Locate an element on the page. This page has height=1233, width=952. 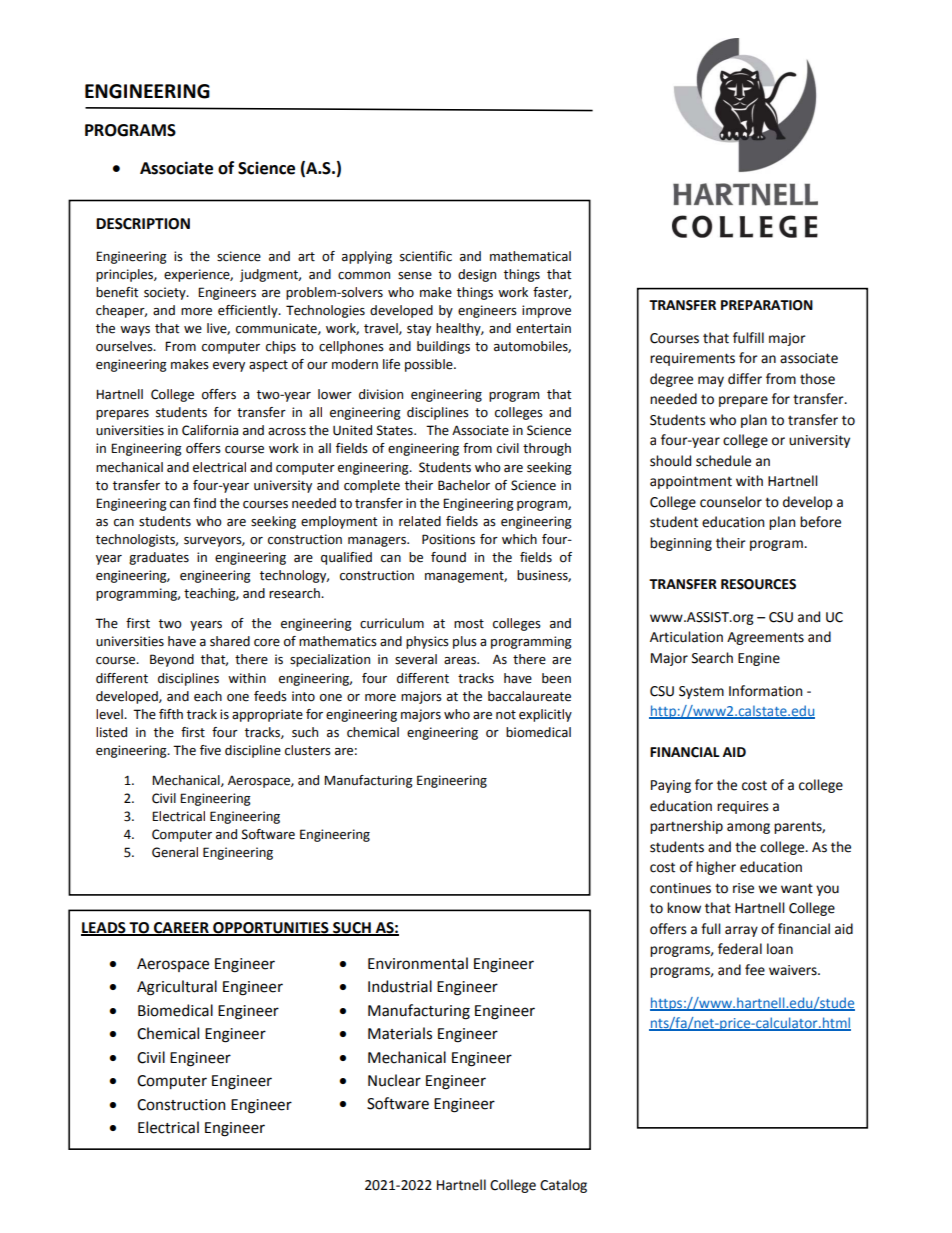
CAREER is located at coordinates (181, 929).
